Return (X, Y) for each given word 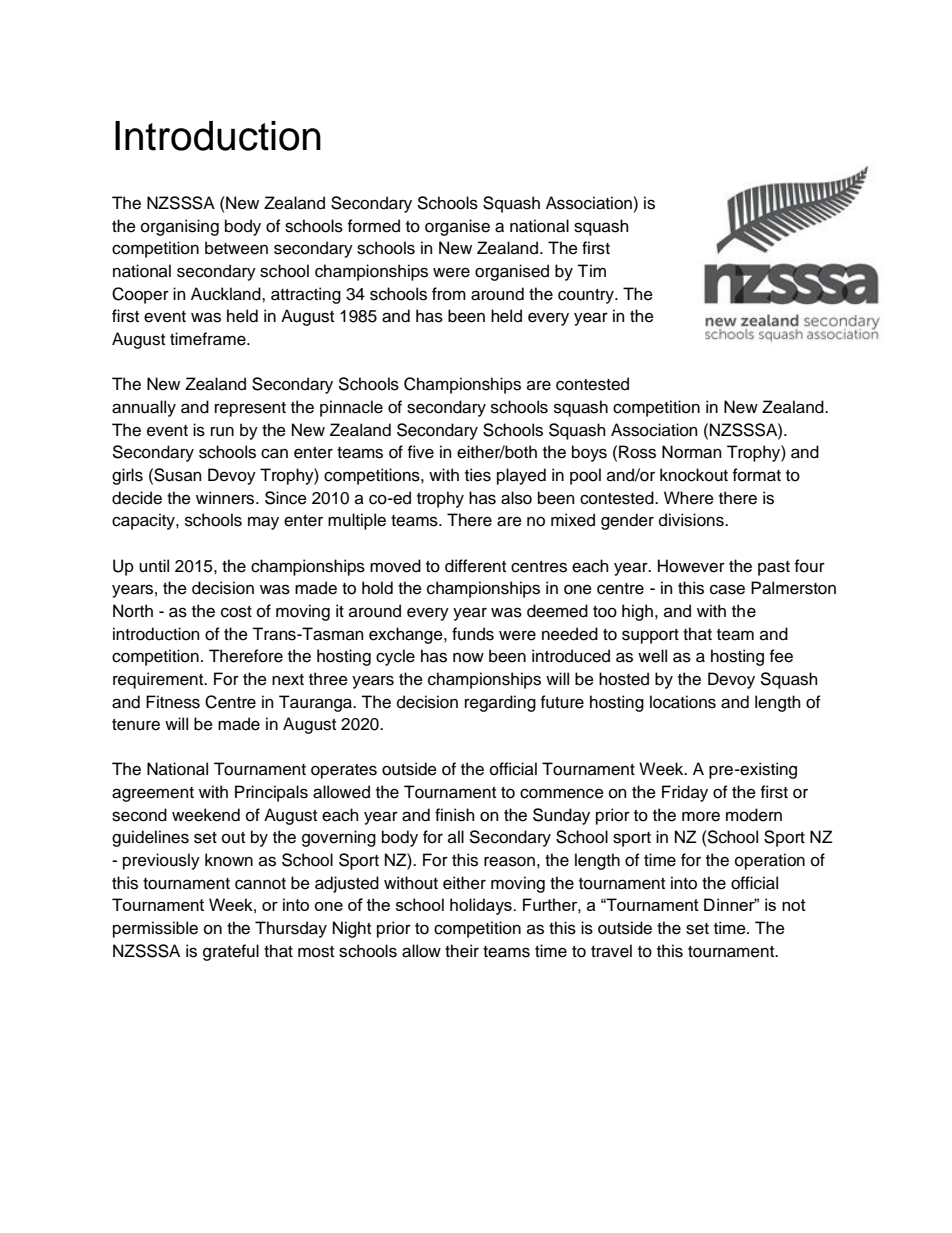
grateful (231, 952)
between (236, 248)
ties (478, 475)
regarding (500, 703)
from (449, 294)
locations (683, 702)
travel (611, 951)
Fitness (173, 702)
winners (226, 498)
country (587, 296)
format (757, 475)
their (462, 951)
